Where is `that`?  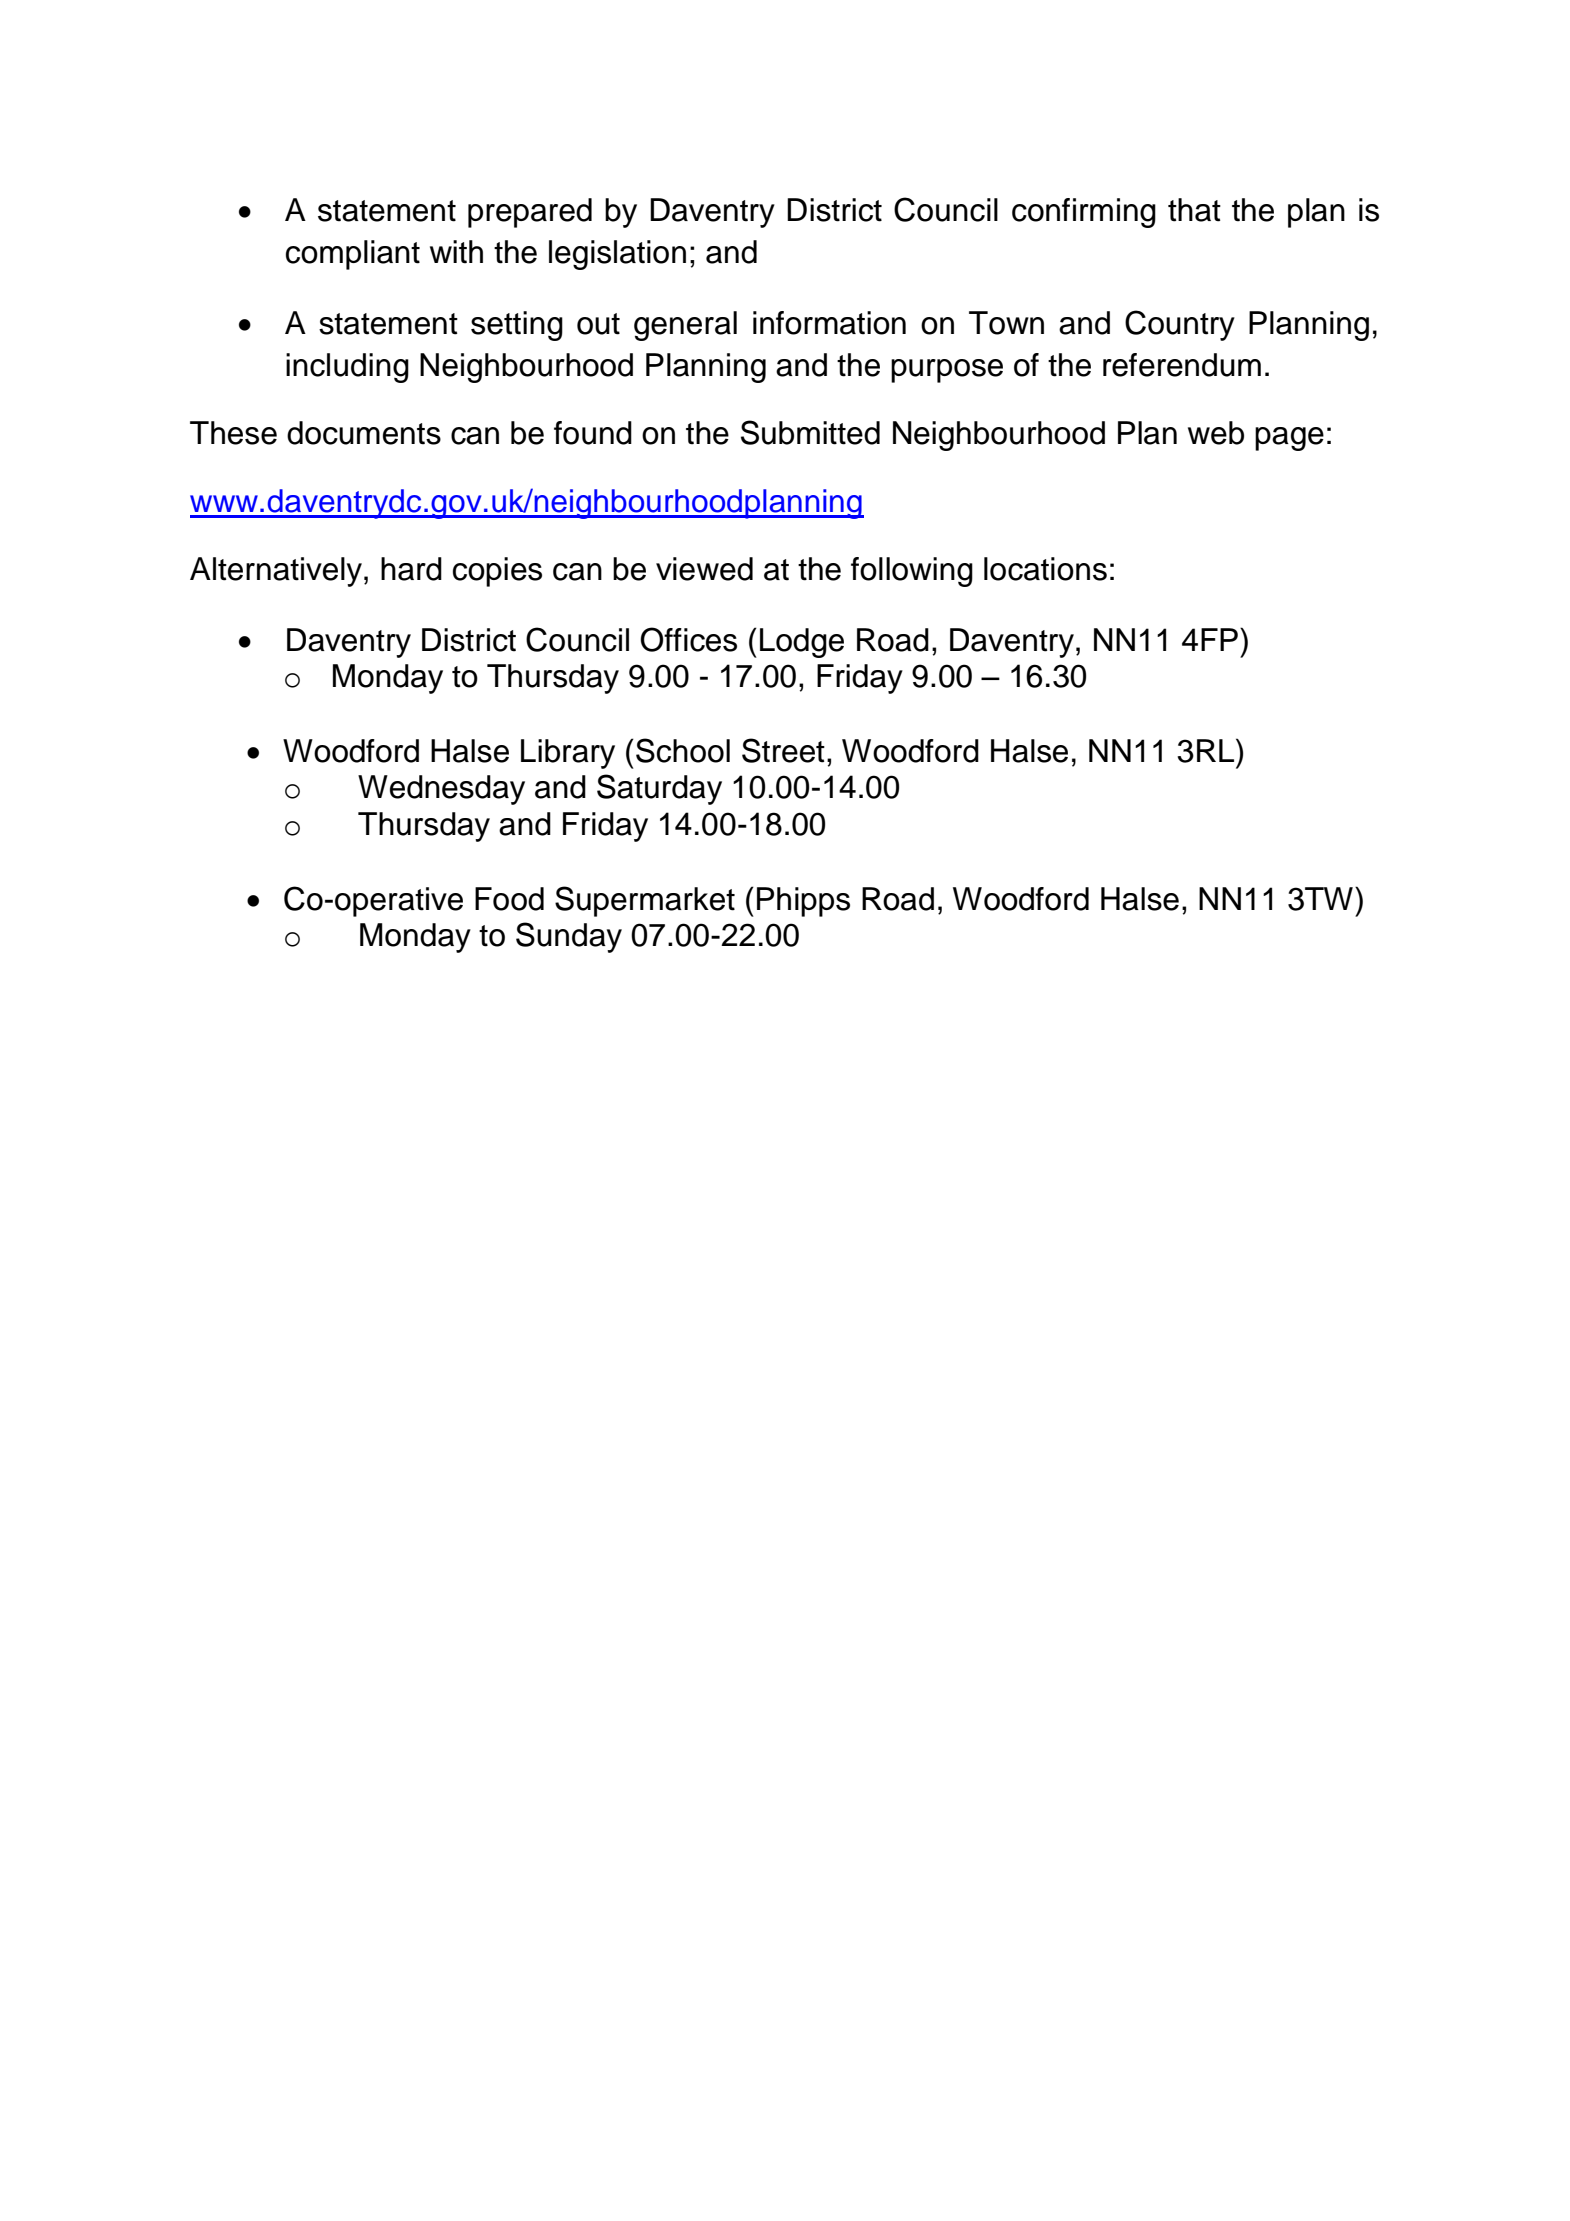
that is located at coordinates (1194, 210).
